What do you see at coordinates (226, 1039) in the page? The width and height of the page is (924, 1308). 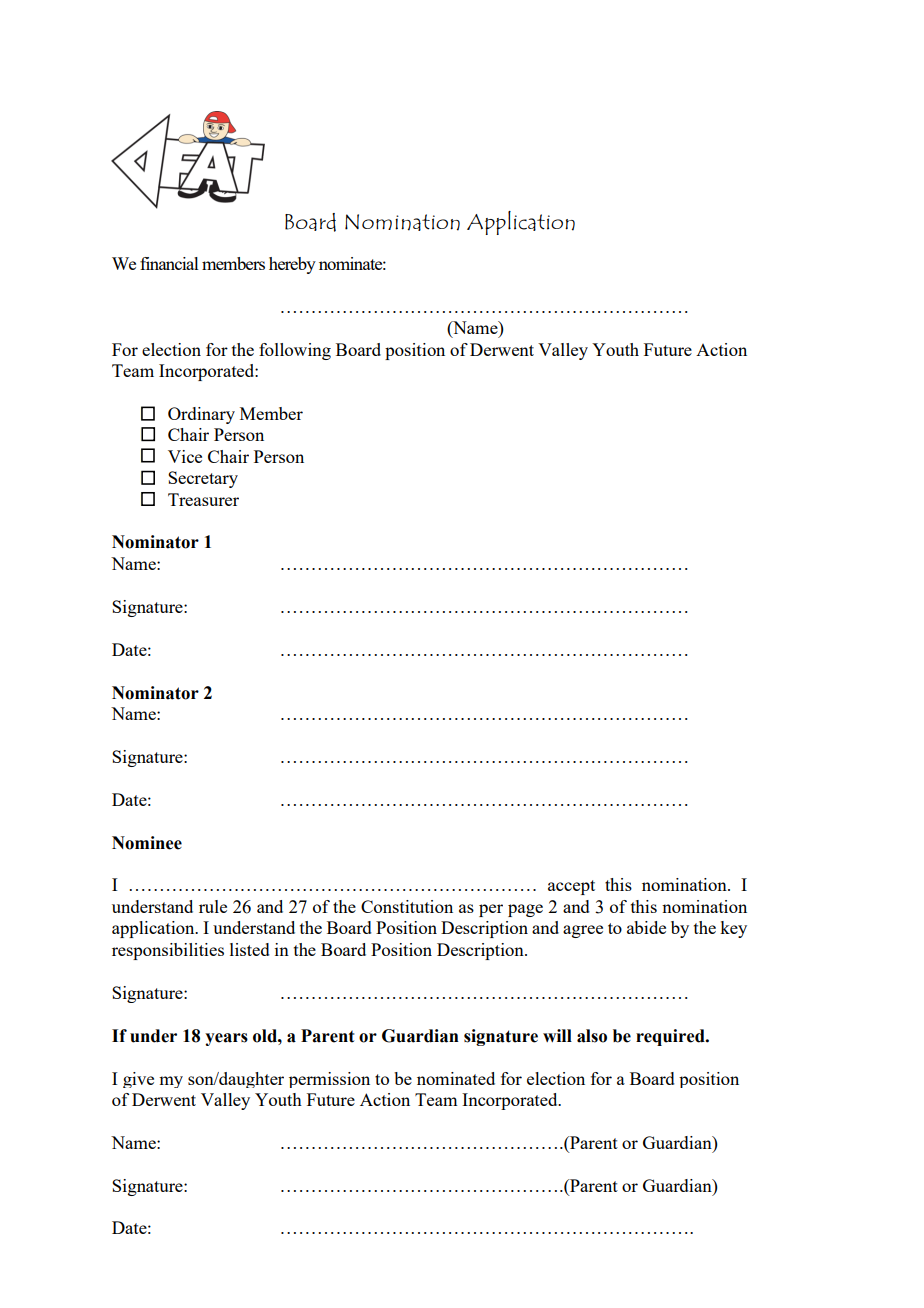 I see `years` at bounding box center [226, 1039].
